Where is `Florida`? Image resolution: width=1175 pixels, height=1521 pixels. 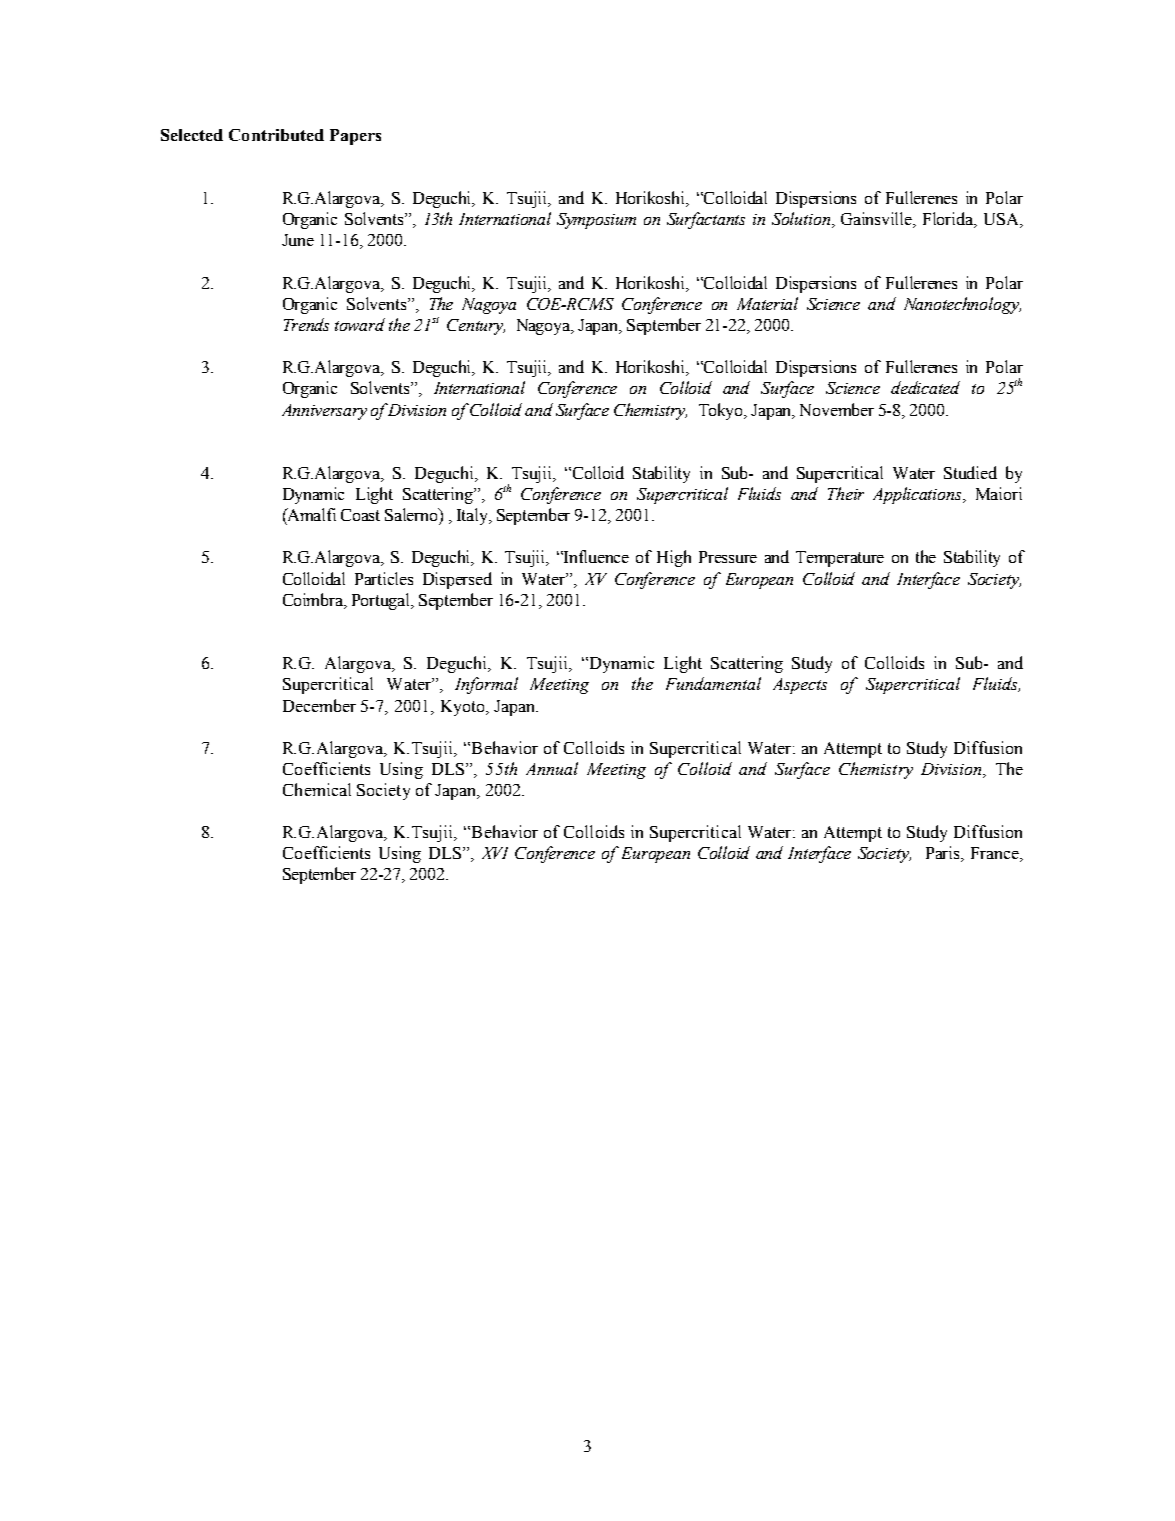 Florida is located at coordinates (949, 220).
